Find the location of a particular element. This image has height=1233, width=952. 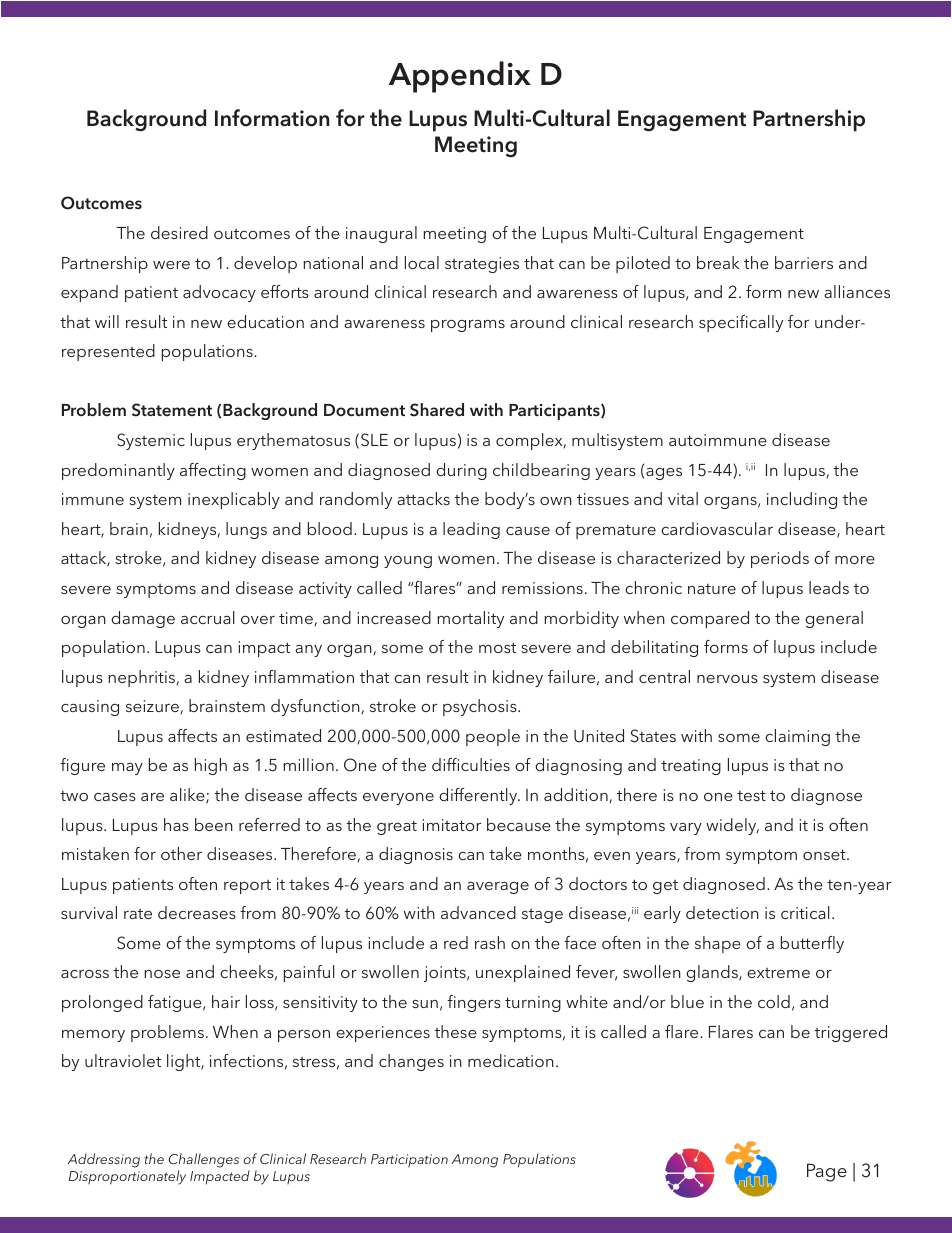

Challenges is located at coordinates (204, 1160).
